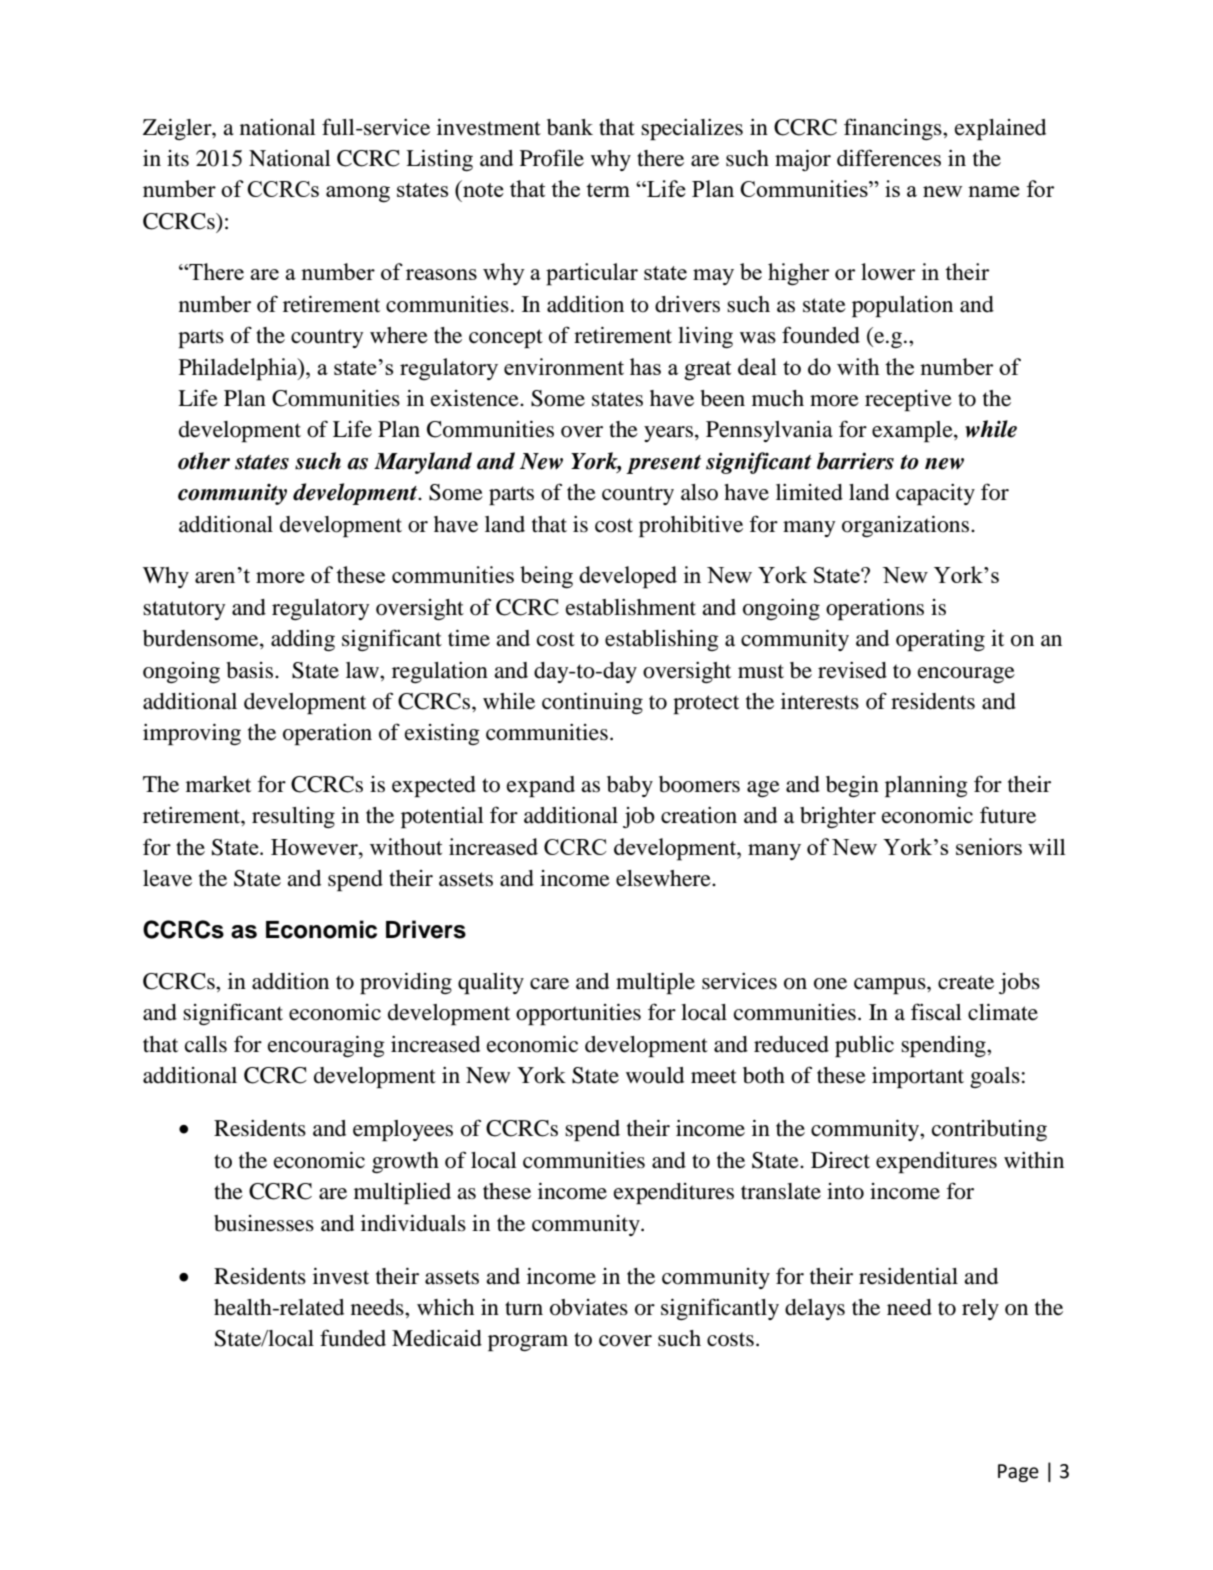  Describe the element at coordinates (326, 1046) in the screenshot. I see `encouraging` at that location.
